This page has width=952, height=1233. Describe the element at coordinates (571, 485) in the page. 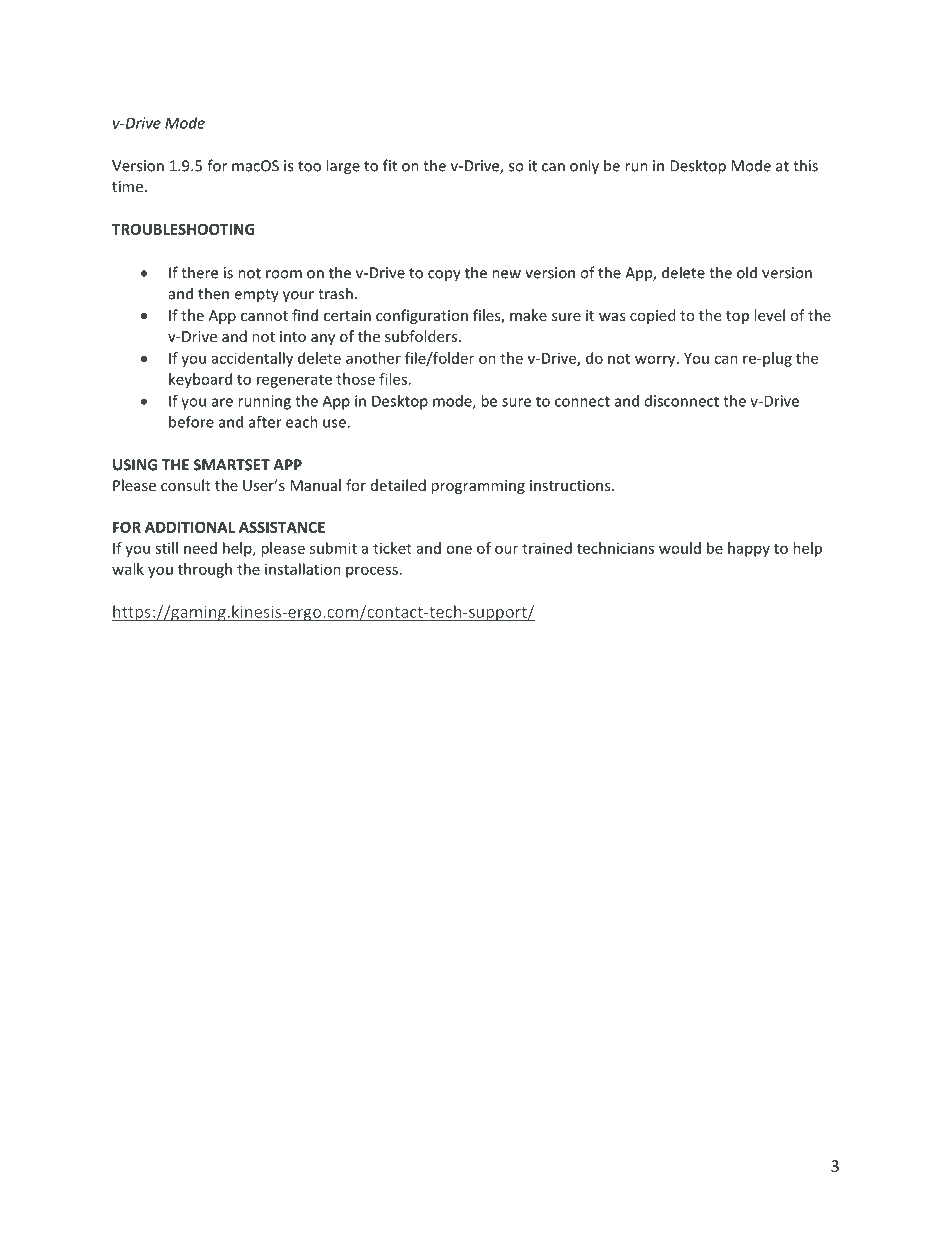

I see `instructions` at that location.
